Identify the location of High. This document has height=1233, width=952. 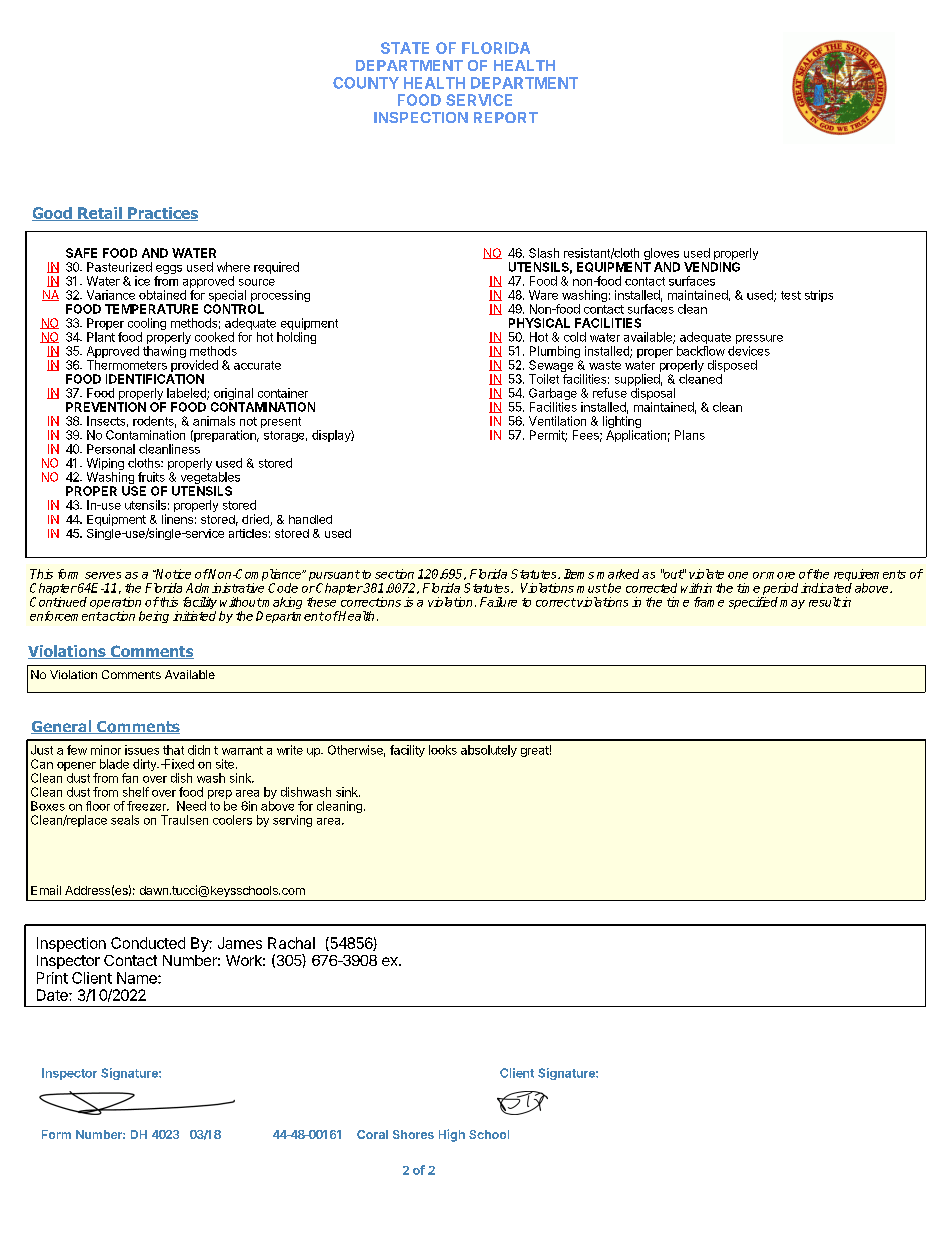
(452, 1135).
